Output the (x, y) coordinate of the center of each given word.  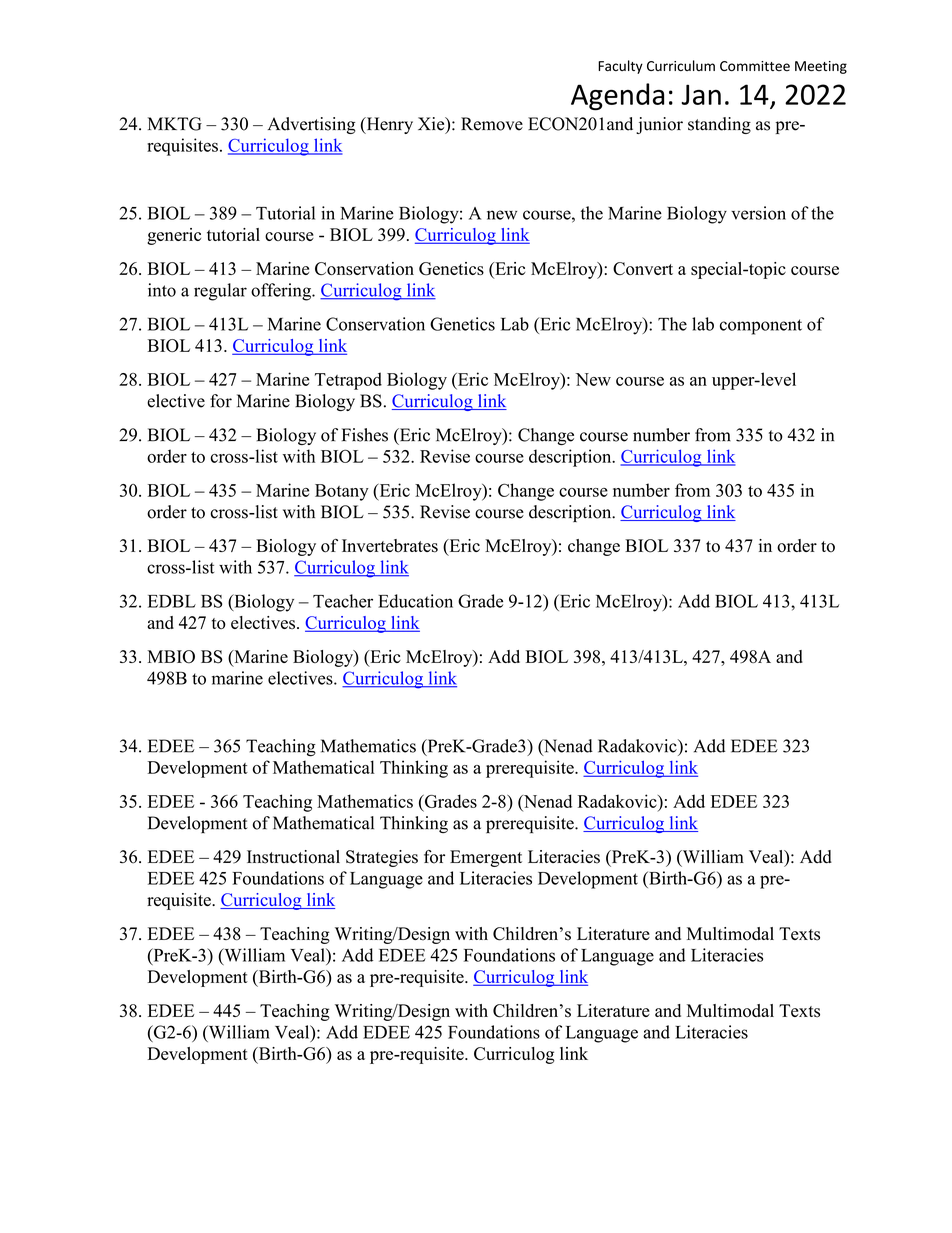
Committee (755, 66)
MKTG (175, 124)
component (761, 327)
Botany (342, 492)
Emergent (486, 858)
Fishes (365, 435)
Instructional (293, 857)
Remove (492, 124)
